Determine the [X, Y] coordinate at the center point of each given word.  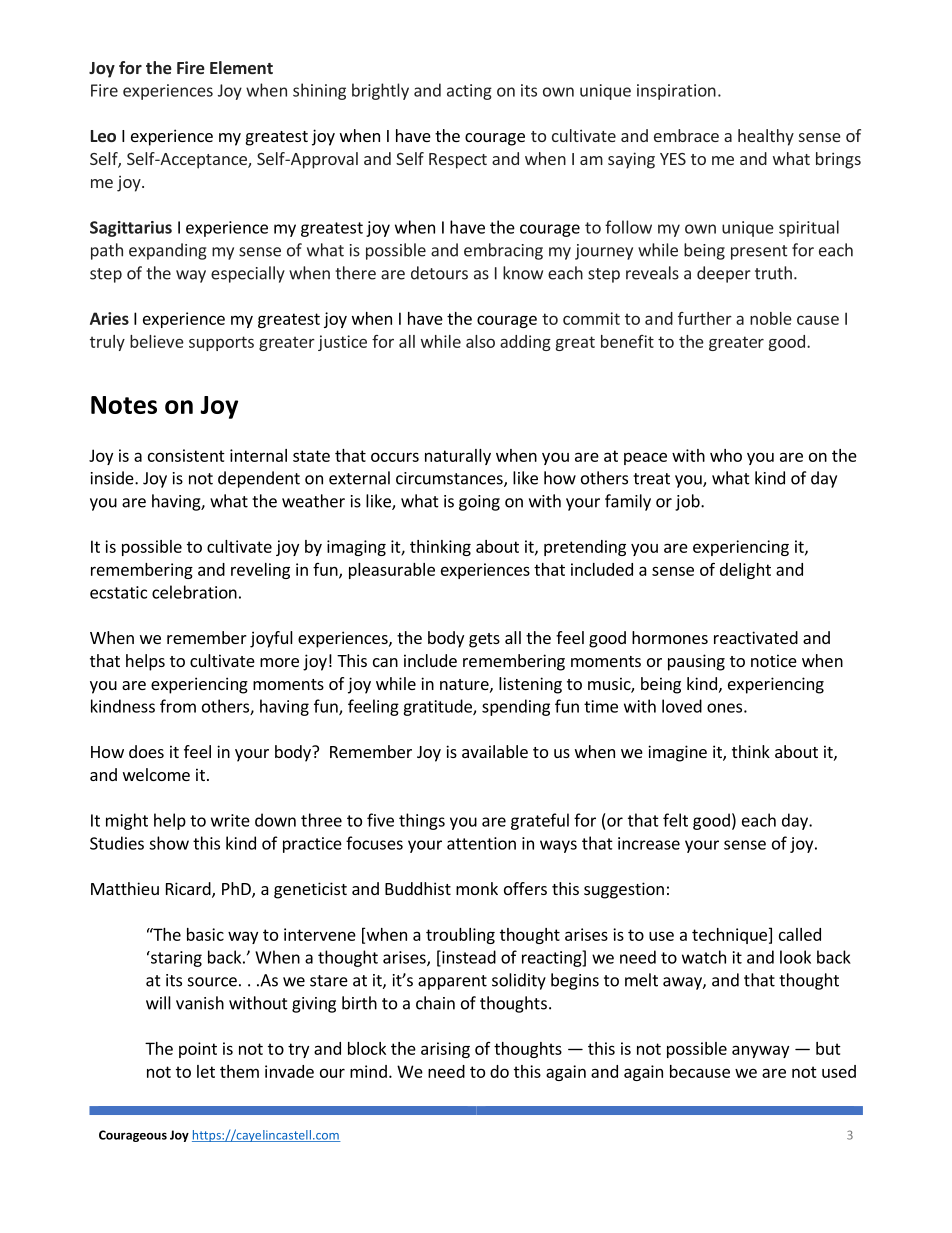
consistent [186, 455]
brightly [380, 91]
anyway [760, 1051]
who [726, 455]
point [198, 1050]
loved [682, 706]
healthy [766, 137]
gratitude [438, 707]
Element [241, 67]
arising [445, 1050]
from [178, 706]
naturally [458, 457]
